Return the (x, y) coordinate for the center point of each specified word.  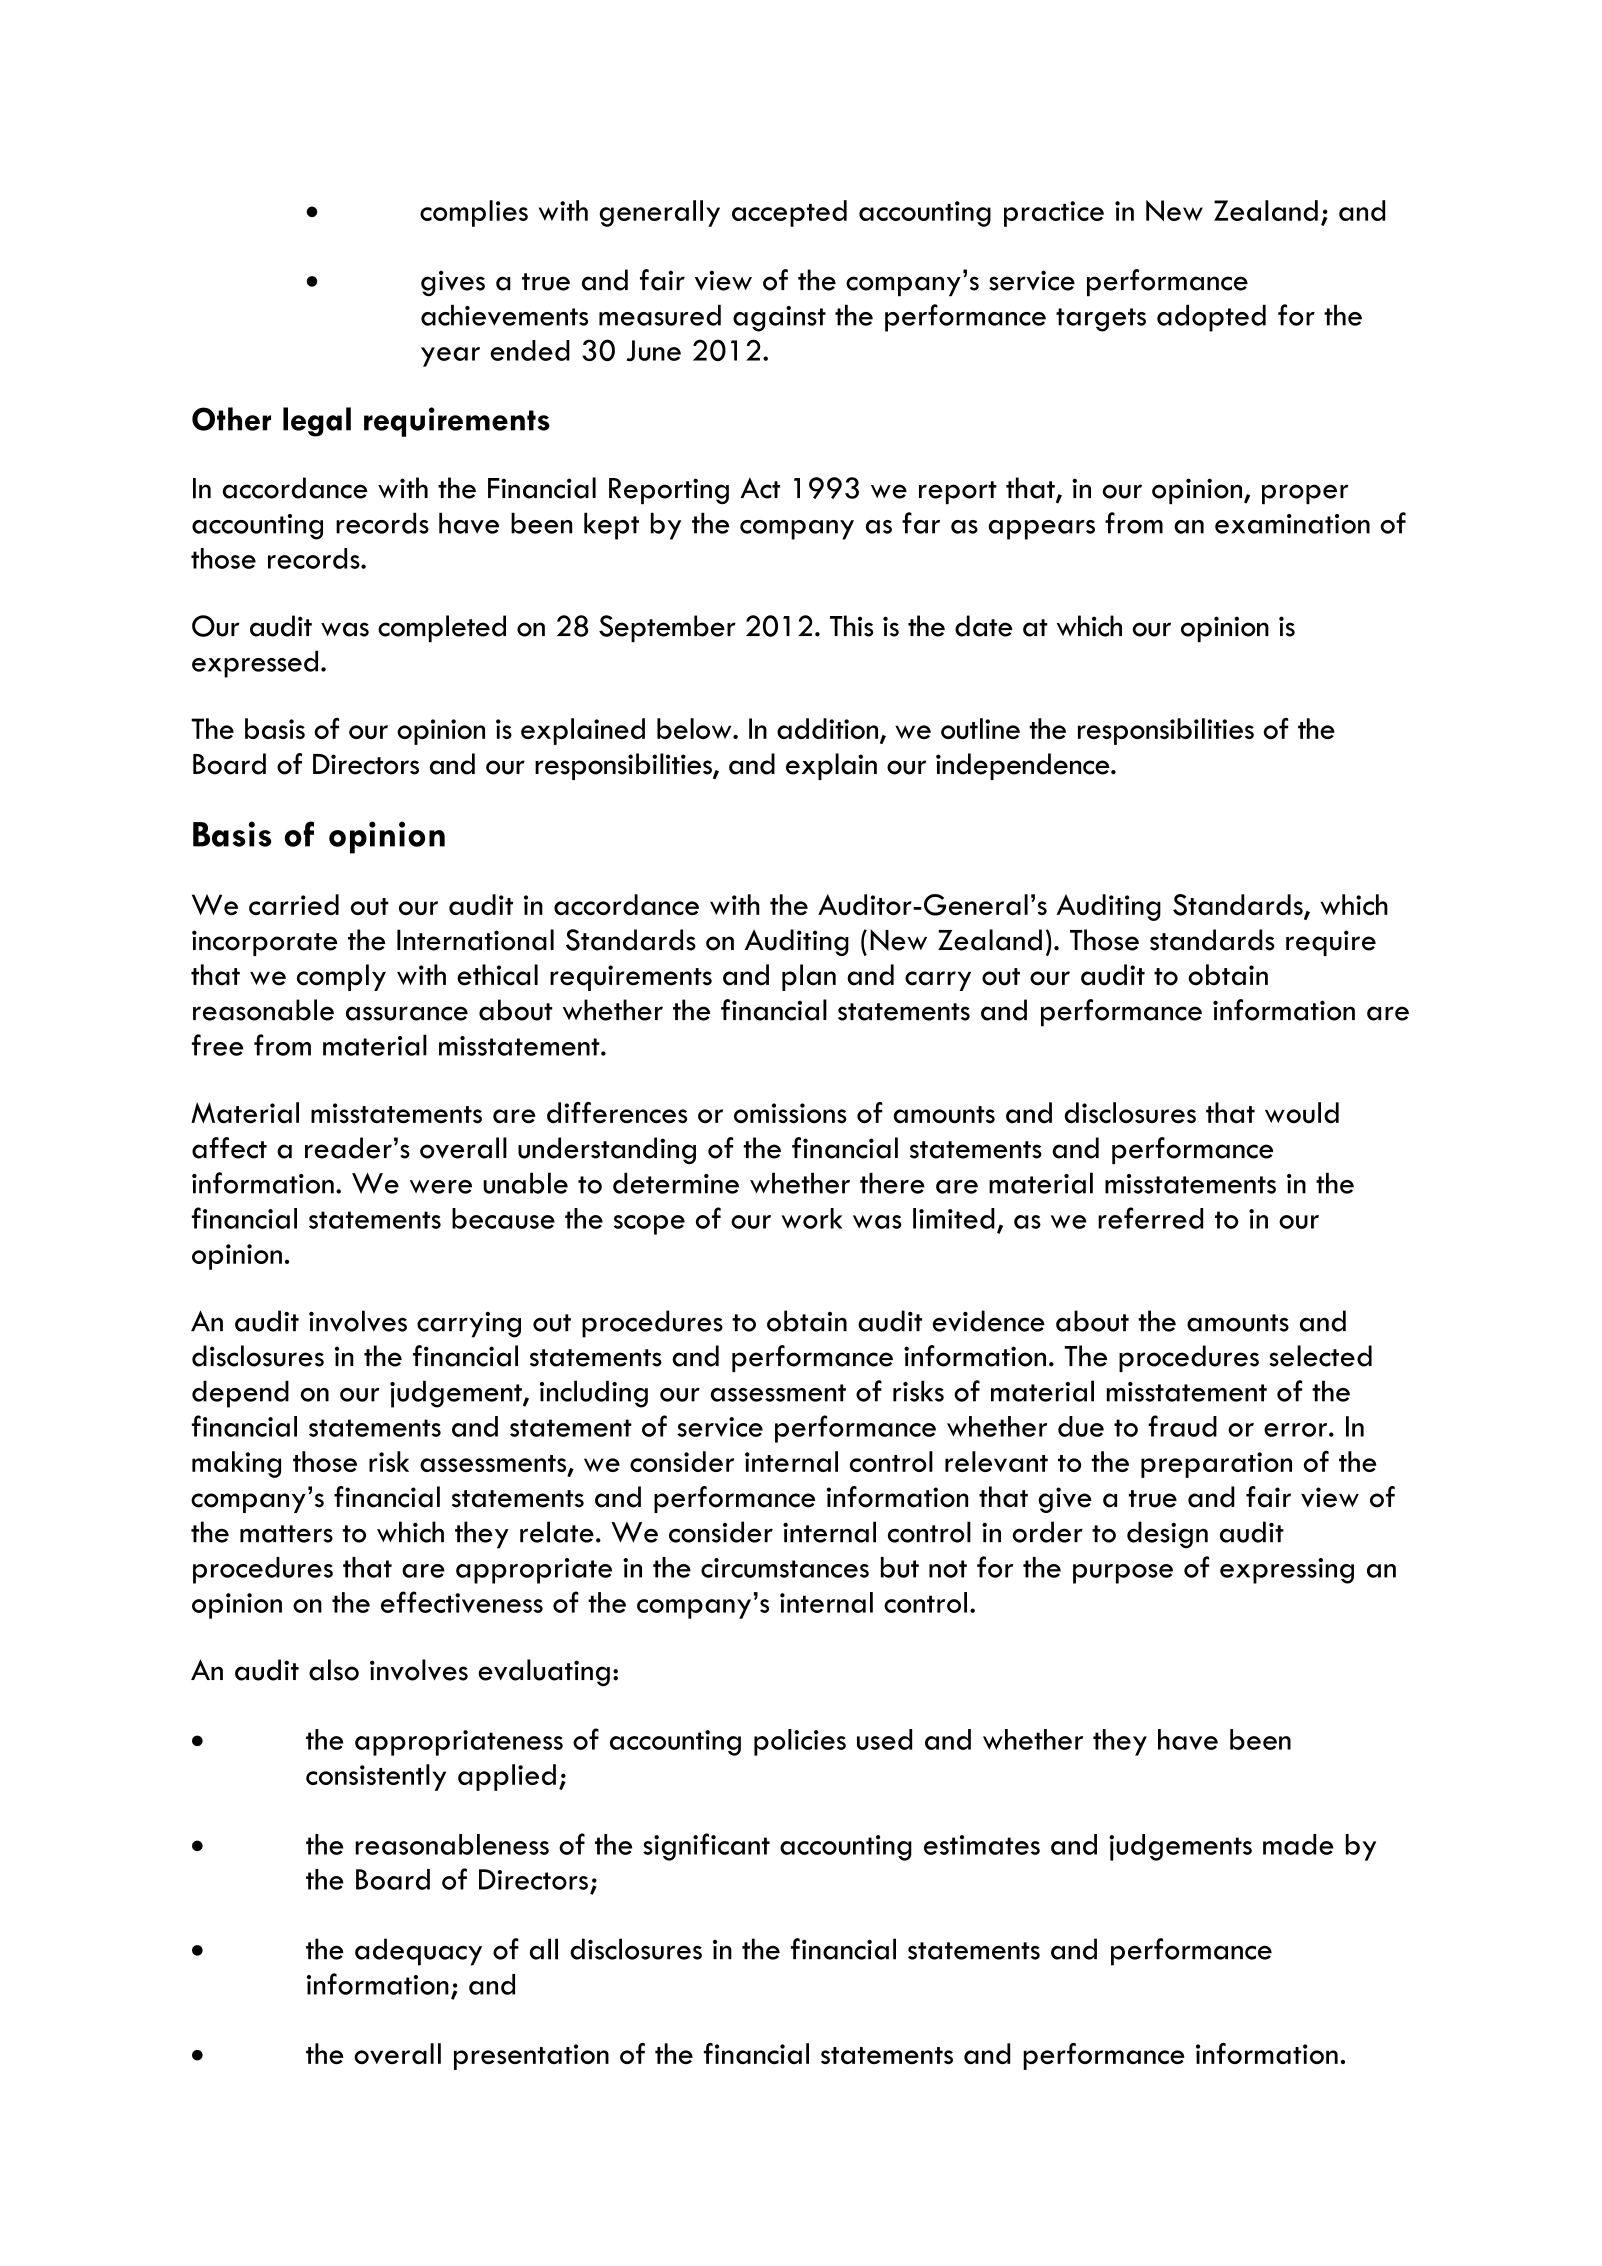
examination (1292, 524)
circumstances (785, 1568)
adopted (1211, 318)
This (851, 626)
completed (442, 628)
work (812, 1218)
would (1302, 1113)
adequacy (418, 1952)
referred (1150, 1218)
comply (341, 977)
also (334, 1670)
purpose (1123, 1574)
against (779, 319)
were (441, 1187)
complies (474, 213)
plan (809, 977)
